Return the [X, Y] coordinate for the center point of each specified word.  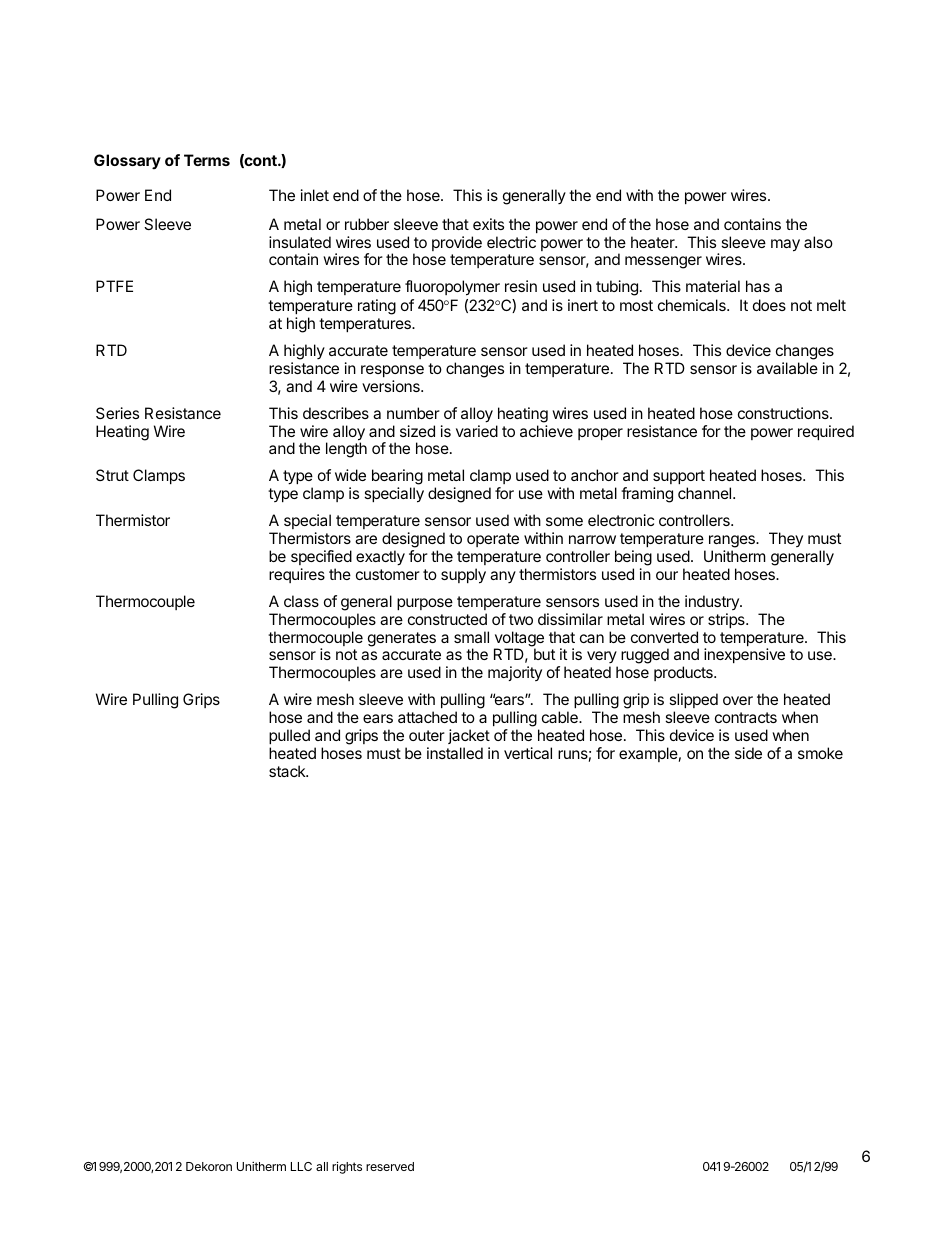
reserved [390, 1166]
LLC [301, 1166]
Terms [207, 160]
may [785, 245]
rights [347, 1167]
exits [488, 224]
